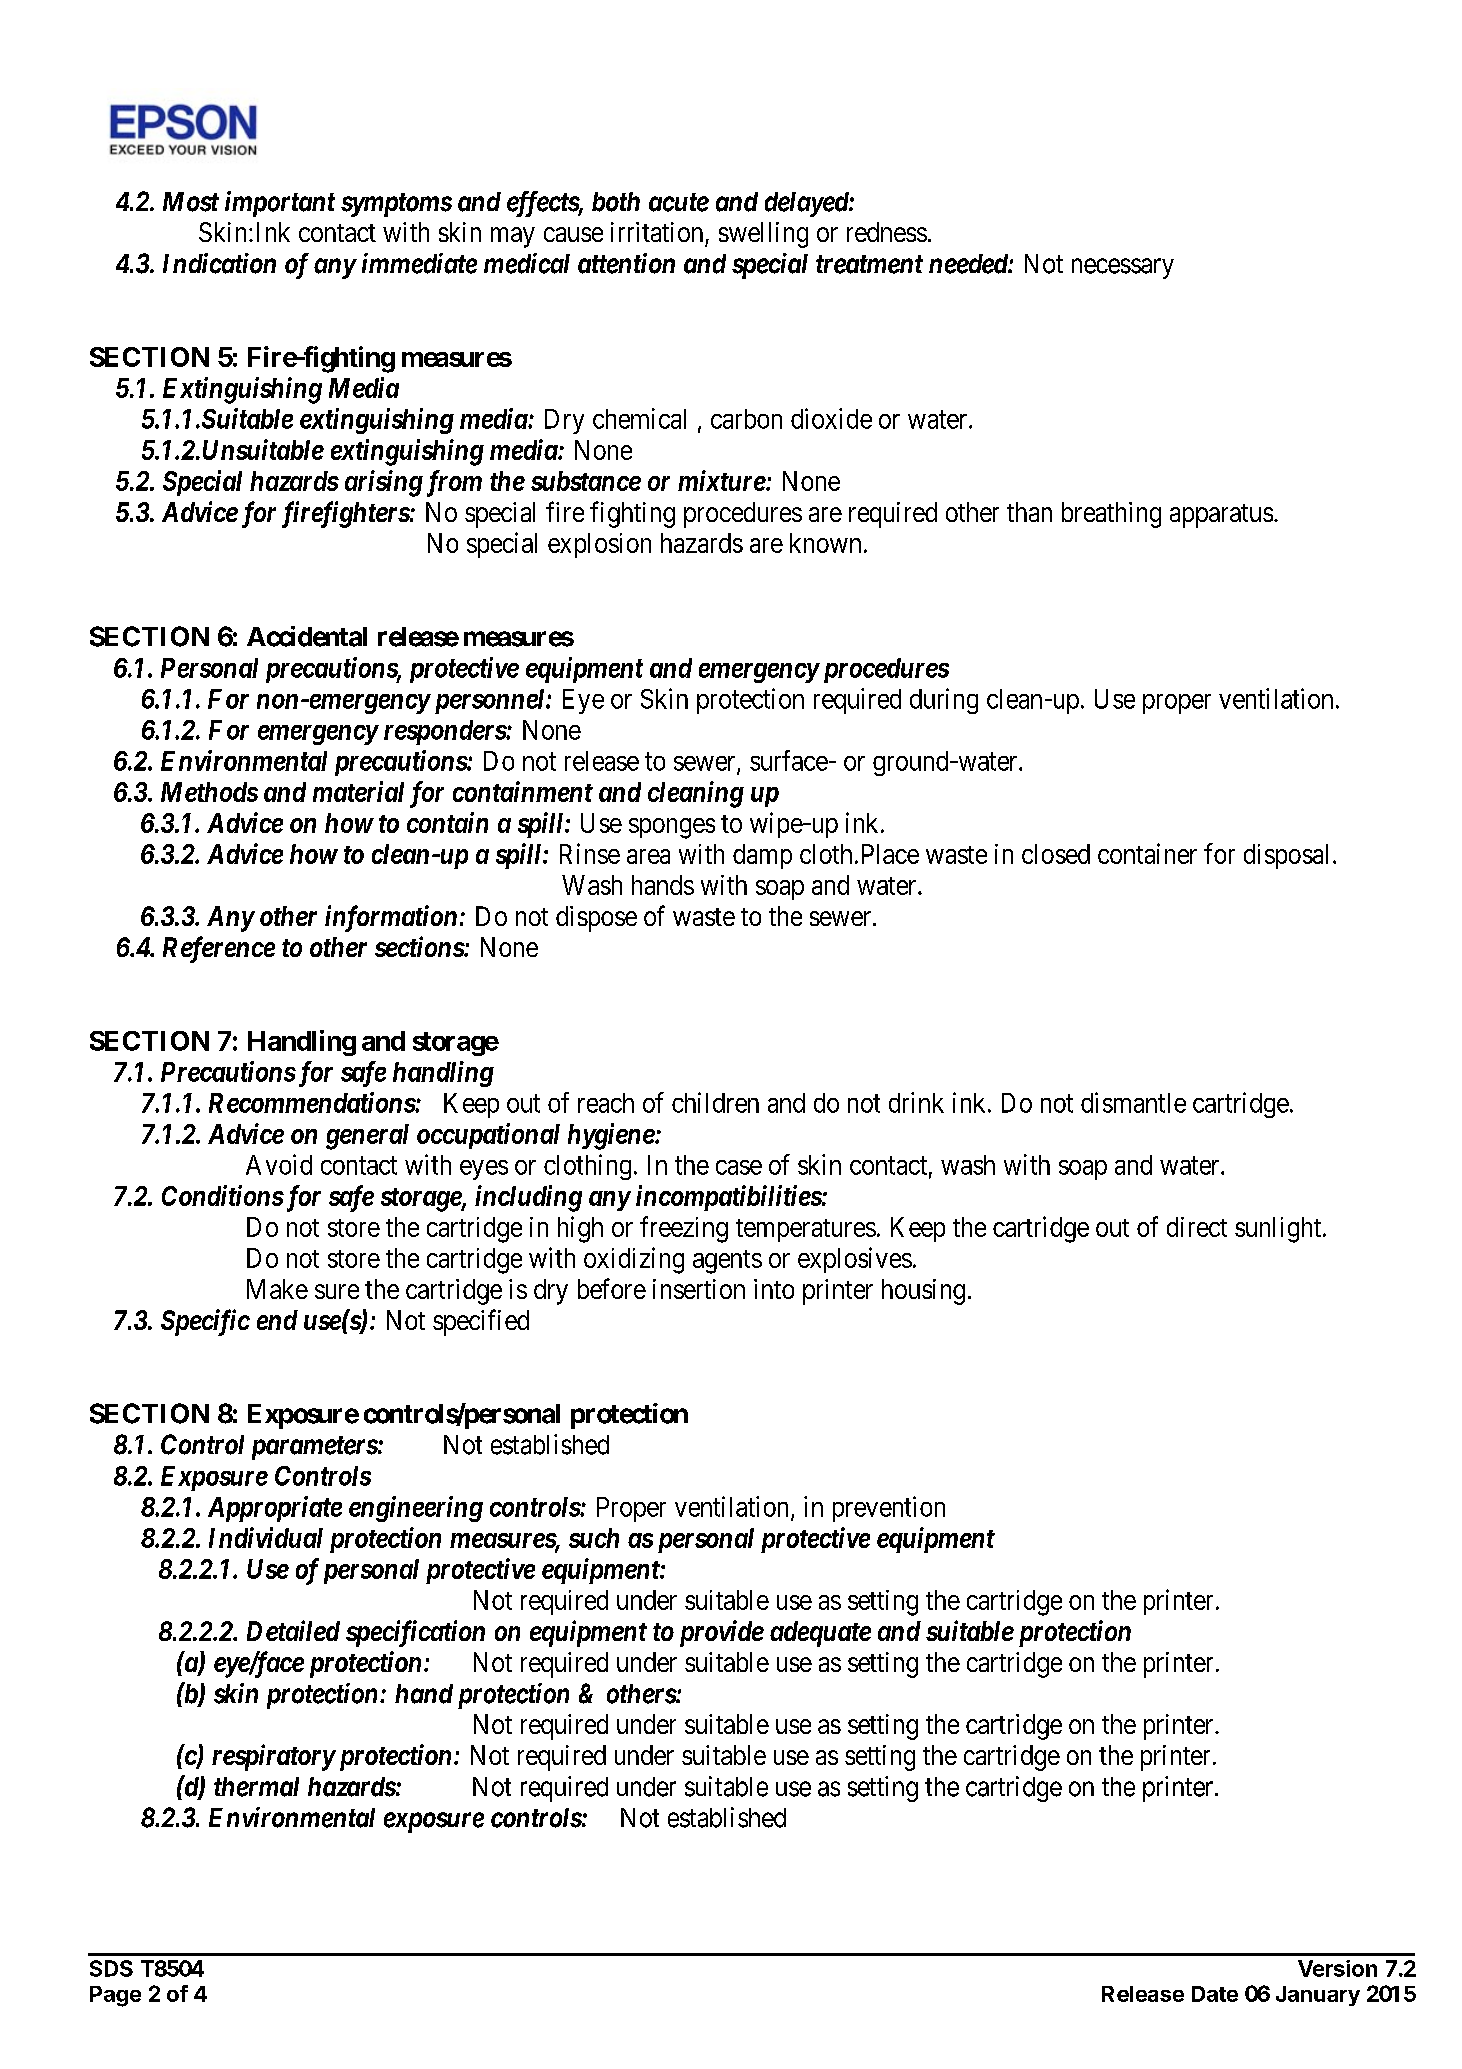 This document has width=1462, height=2069. I want to click on provide, so click(722, 1633).
